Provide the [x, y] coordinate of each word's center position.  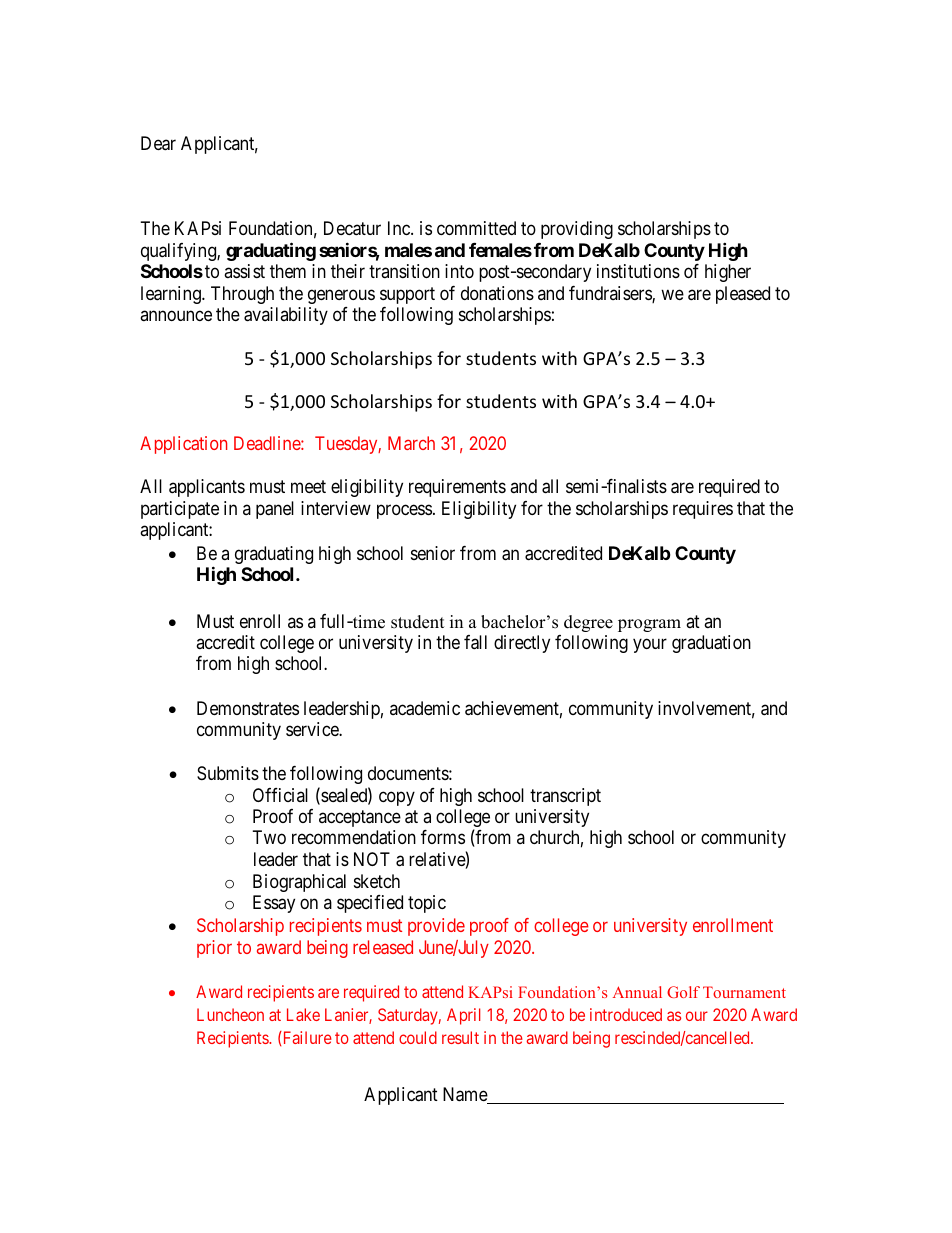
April [463, 1016]
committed [476, 228]
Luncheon [230, 1014]
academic [425, 708]
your [650, 645]
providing [577, 230]
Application [183, 445]
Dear [158, 143]
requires [703, 510]
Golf [683, 992]
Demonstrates [248, 708]
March [411, 443]
